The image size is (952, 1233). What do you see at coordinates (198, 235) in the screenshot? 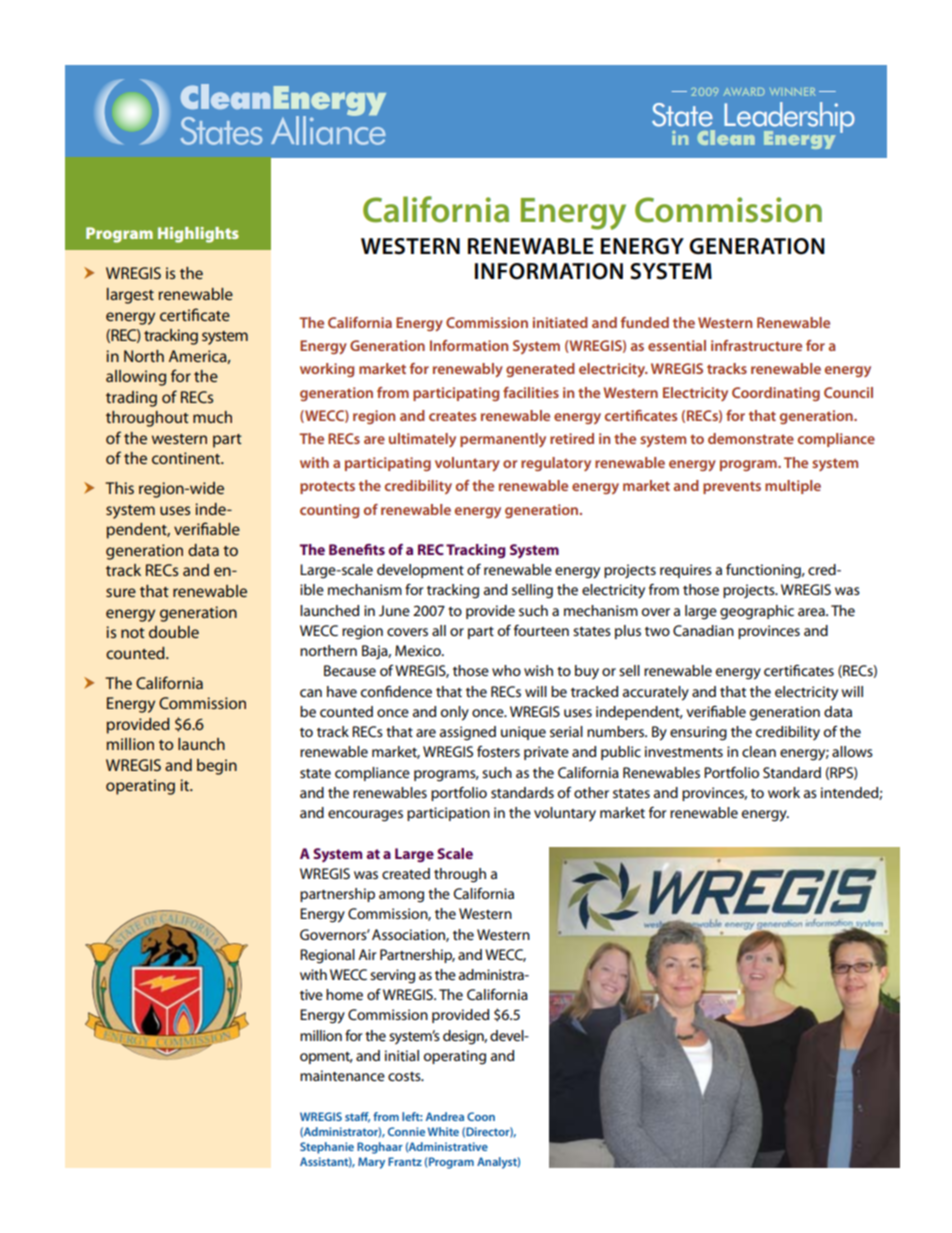
I see `Highlights` at bounding box center [198, 235].
